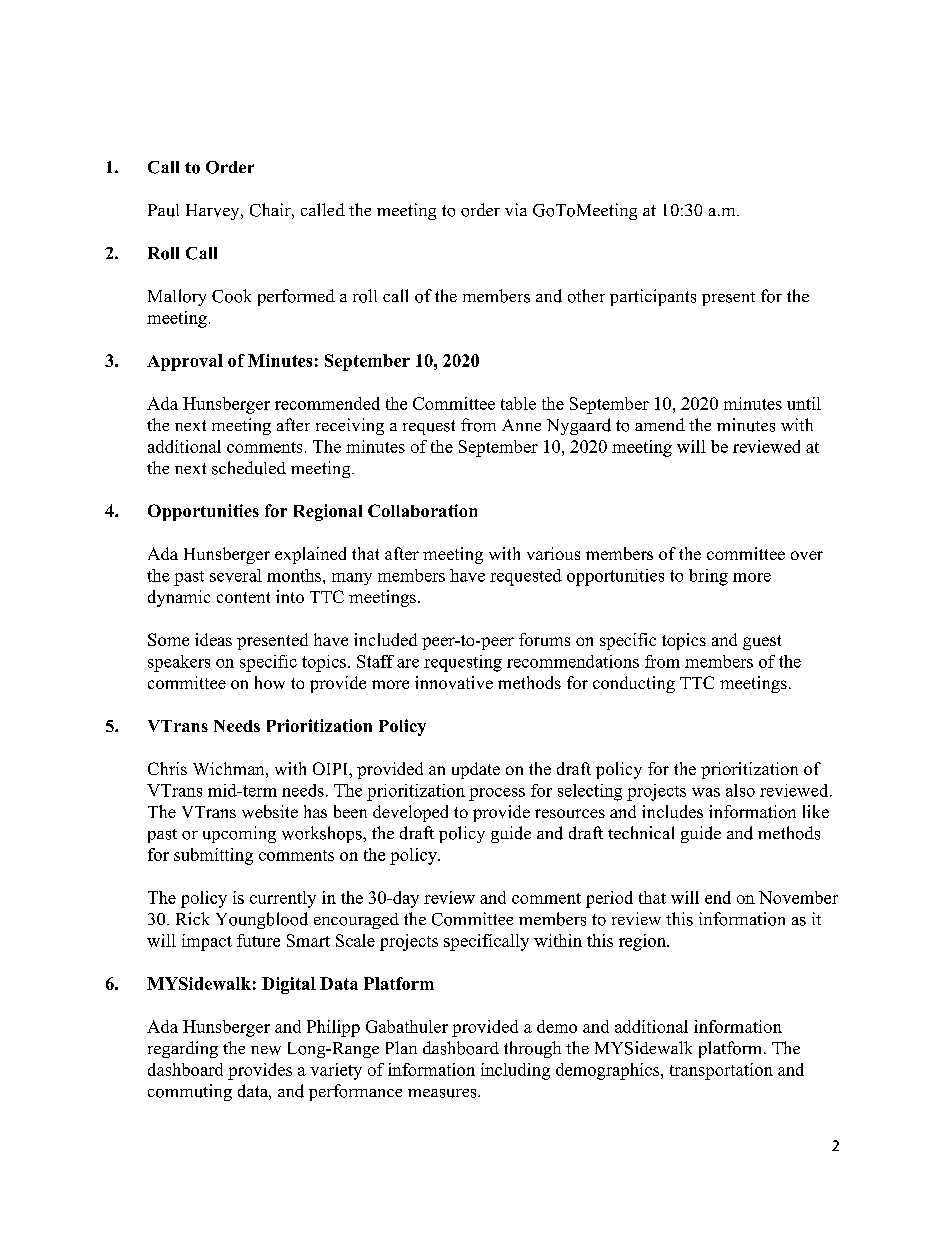 This image has width=952, height=1233. What do you see at coordinates (214, 212) in the image?
I see `Harvey` at bounding box center [214, 212].
